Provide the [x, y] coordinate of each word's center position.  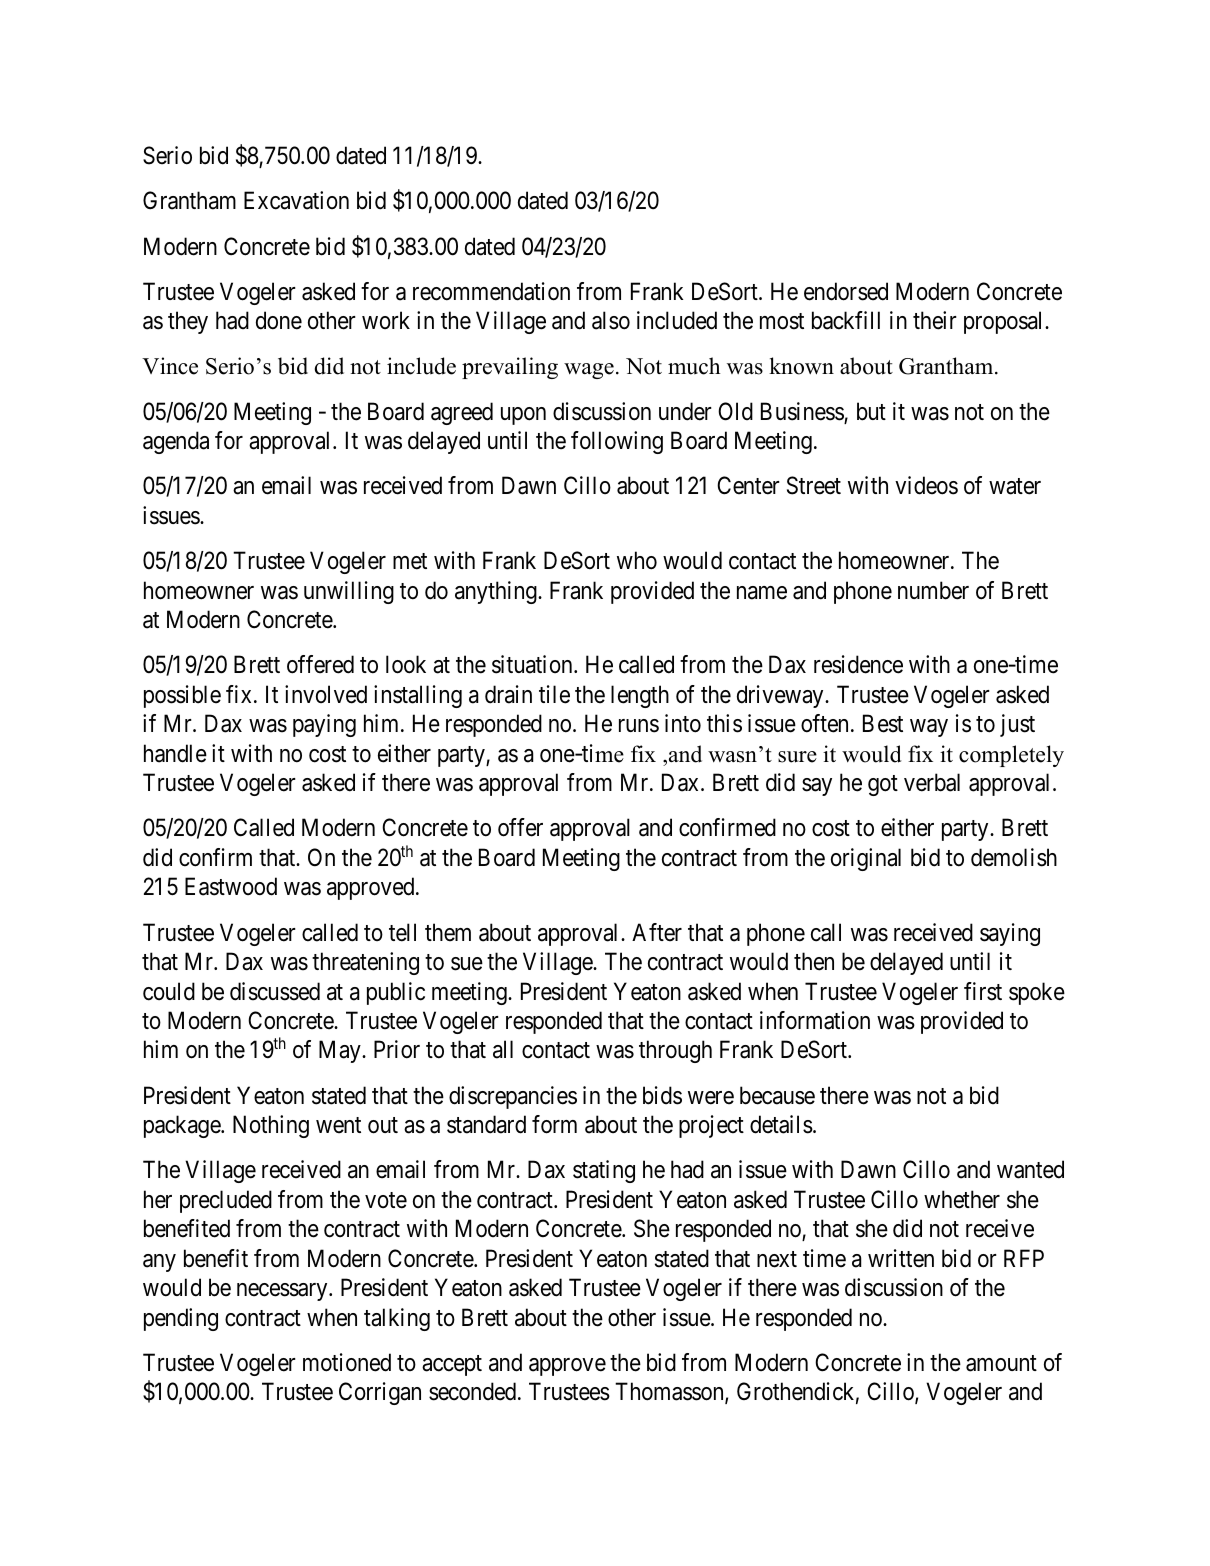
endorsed [846, 291]
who [637, 560]
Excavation [296, 200]
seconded [474, 1391]
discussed [275, 991]
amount [1001, 1363]
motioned [347, 1362]
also [611, 320]
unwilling [349, 592]
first [983, 991]
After [657, 932]
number [933, 590]
